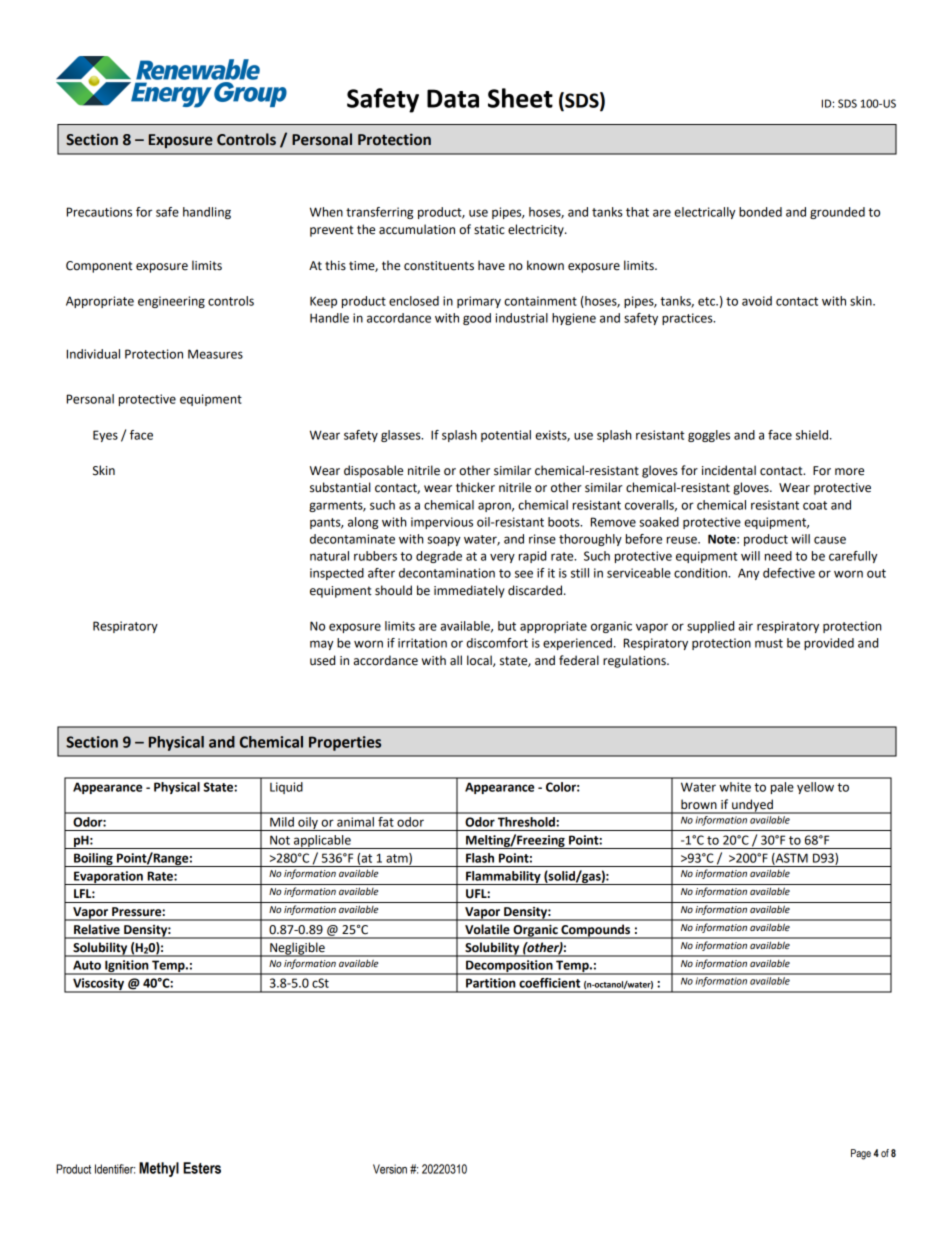 The width and height of the screenshot is (952, 1233). What do you see at coordinates (760, 212) in the screenshot?
I see `bonded` at bounding box center [760, 212].
